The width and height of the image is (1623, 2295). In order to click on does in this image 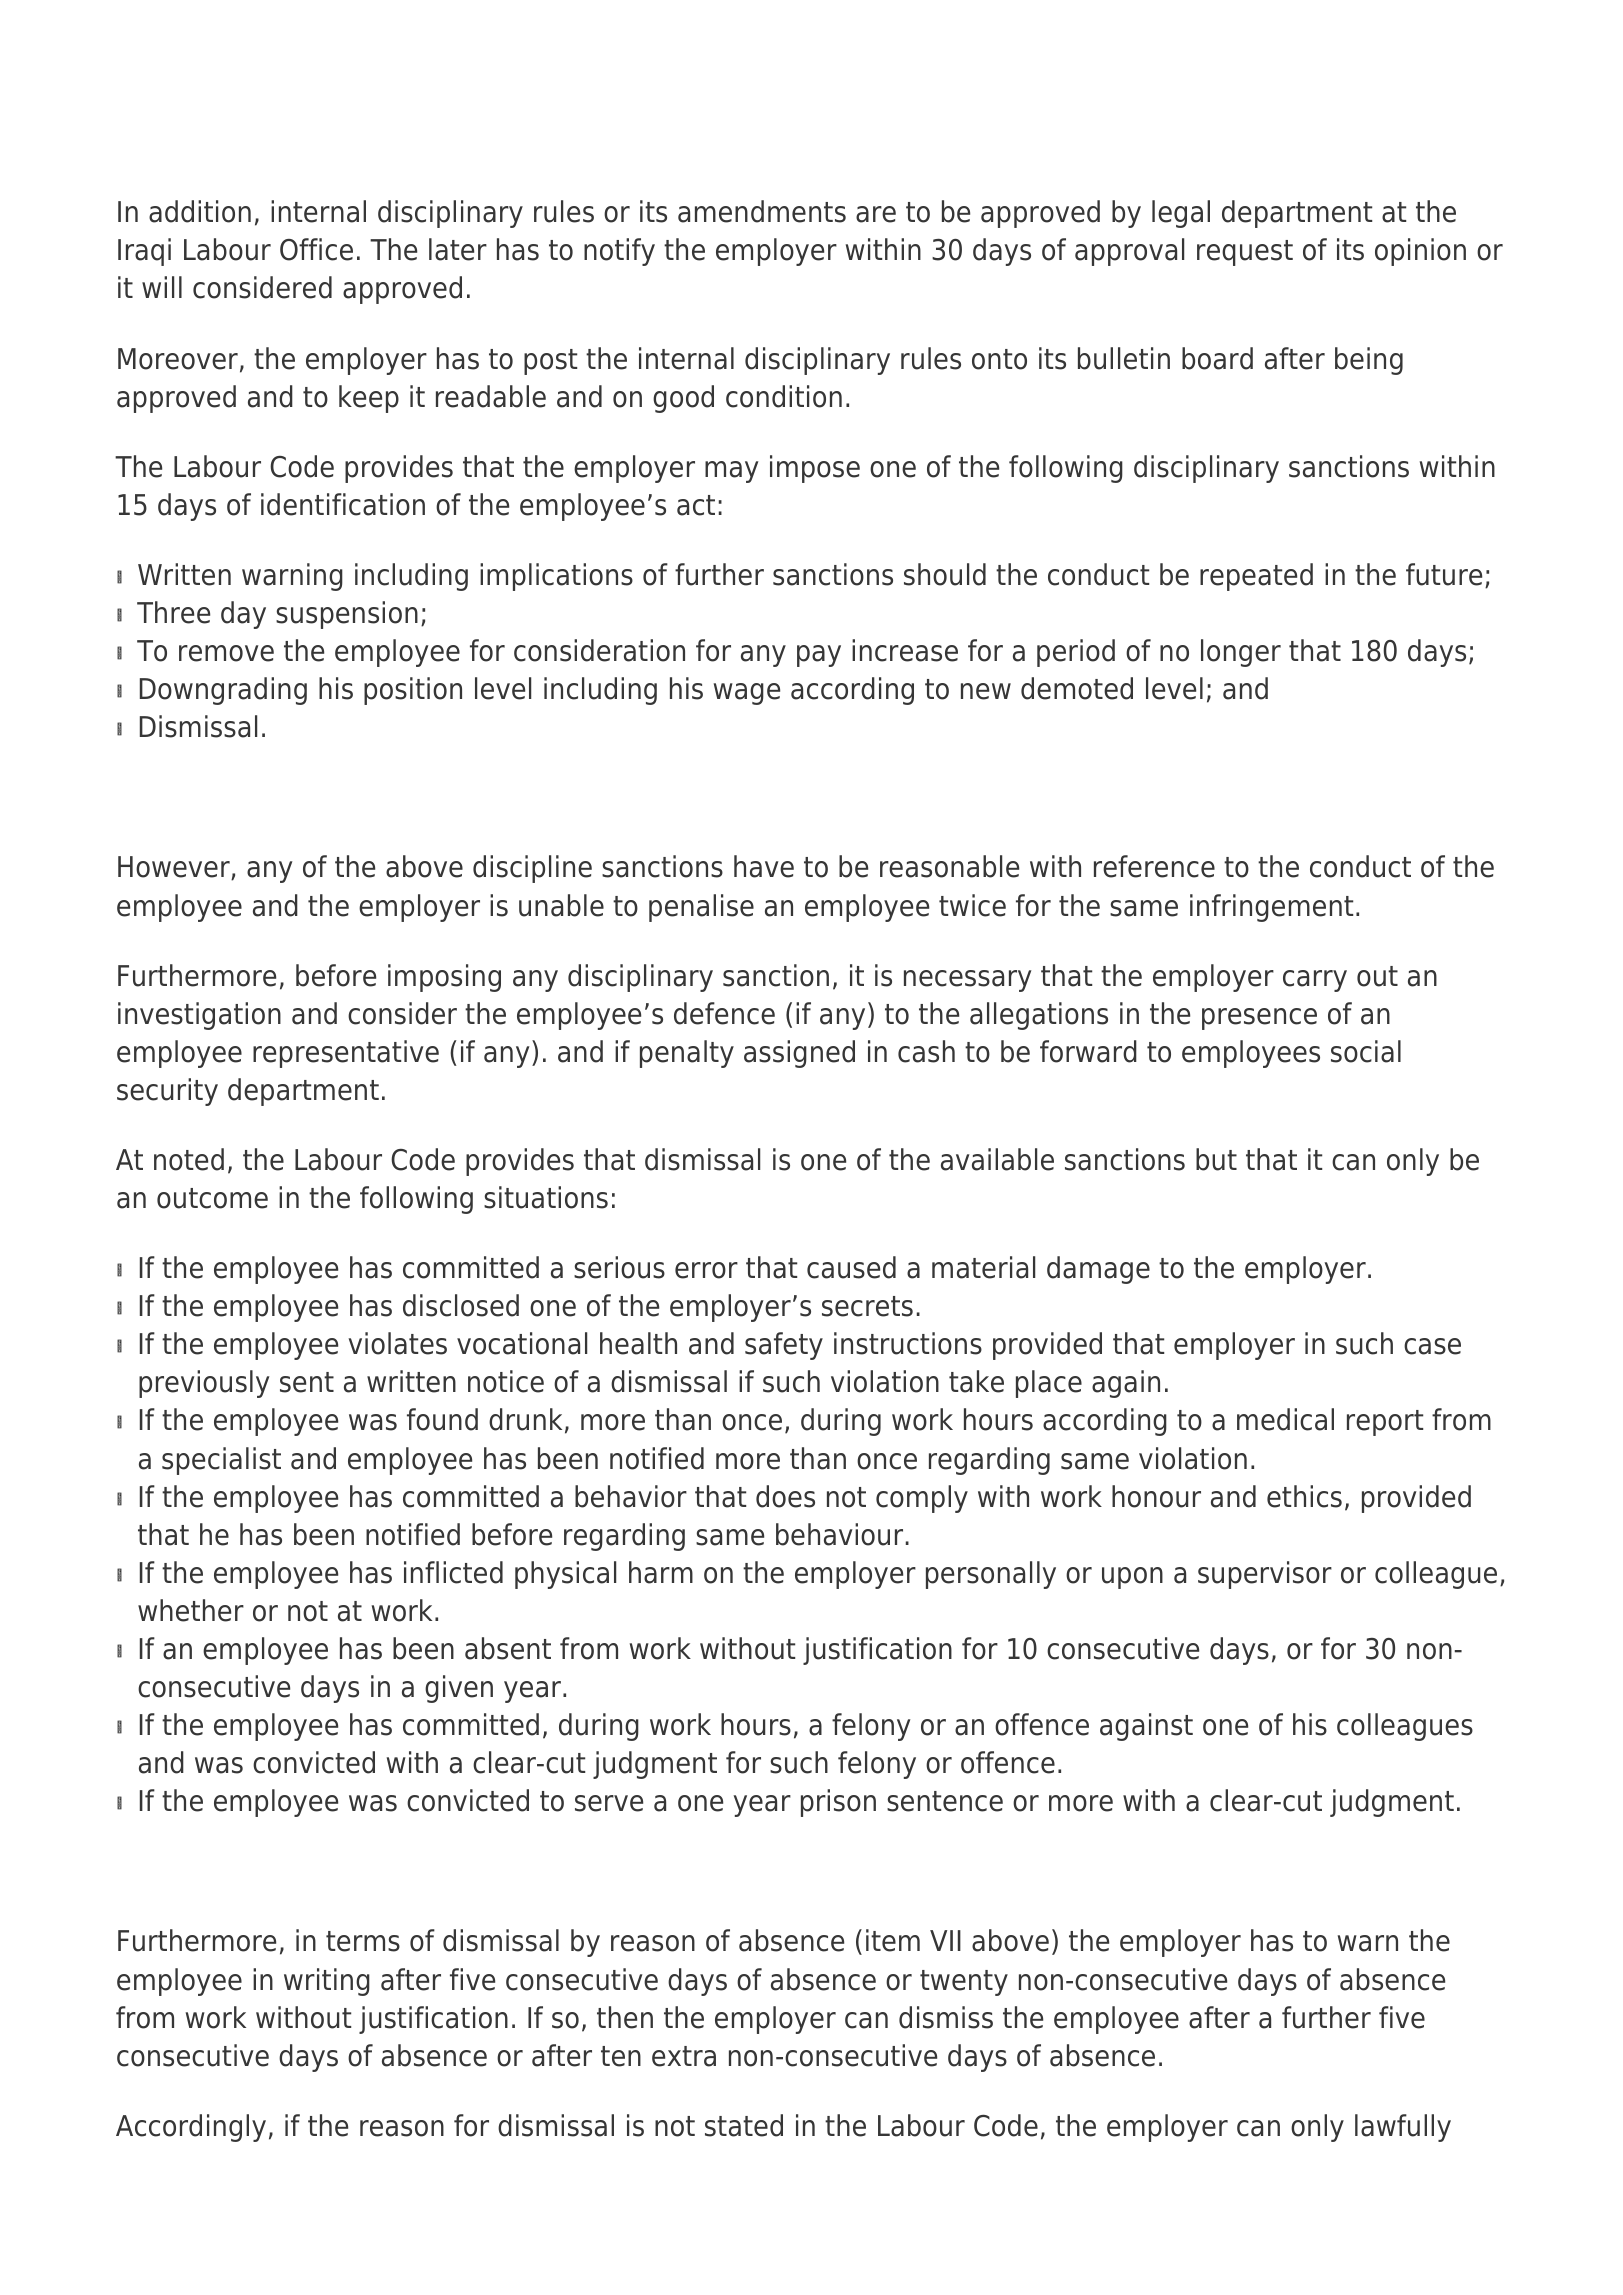, I will do `click(785, 1496)`.
